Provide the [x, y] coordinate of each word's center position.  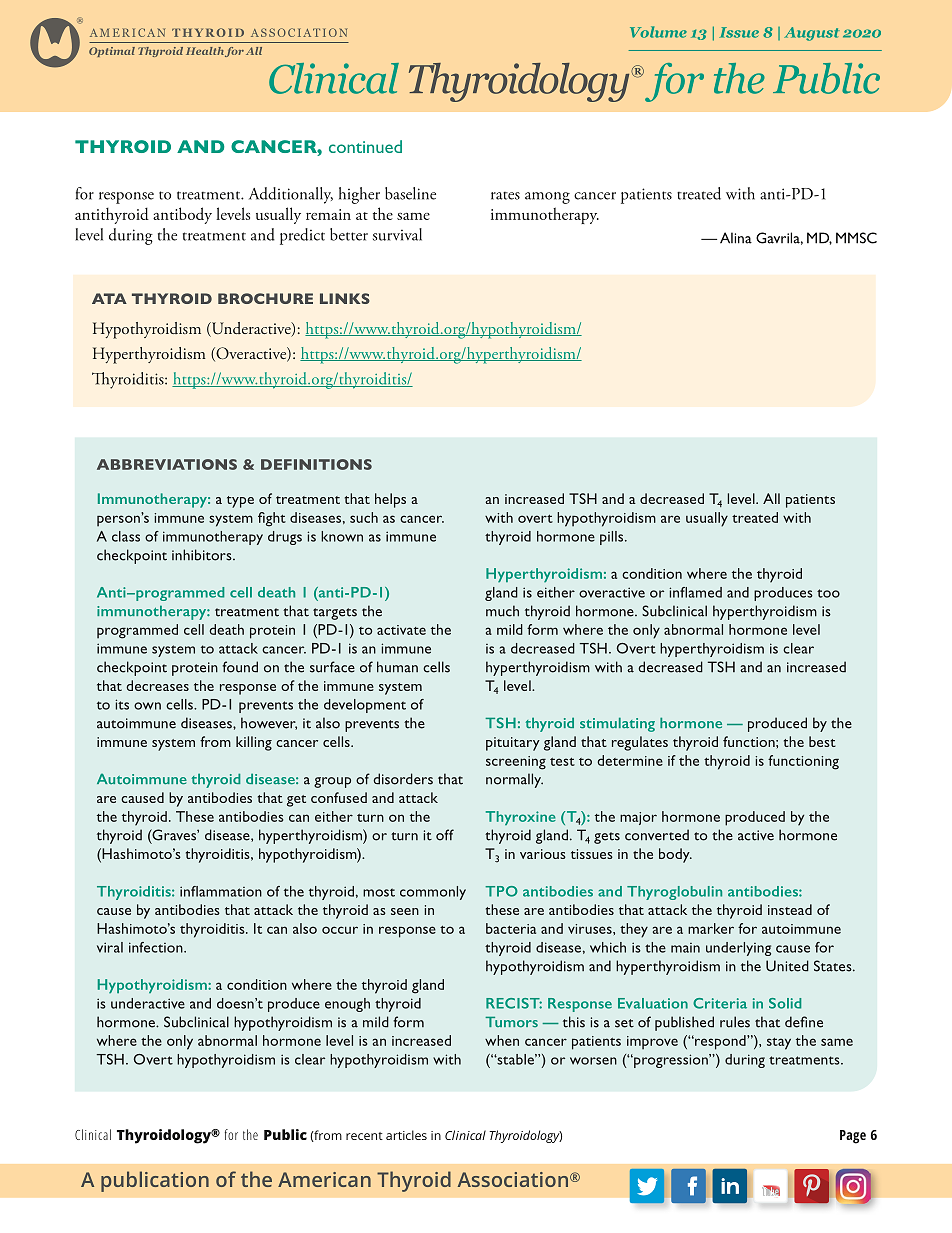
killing [254, 743]
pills [613, 538]
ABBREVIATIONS [167, 464]
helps [390, 500]
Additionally [291, 195]
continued [365, 146]
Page [853, 1137]
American [324, 1179]
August [811, 34]
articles [406, 1135]
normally [514, 780]
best [822, 741]
